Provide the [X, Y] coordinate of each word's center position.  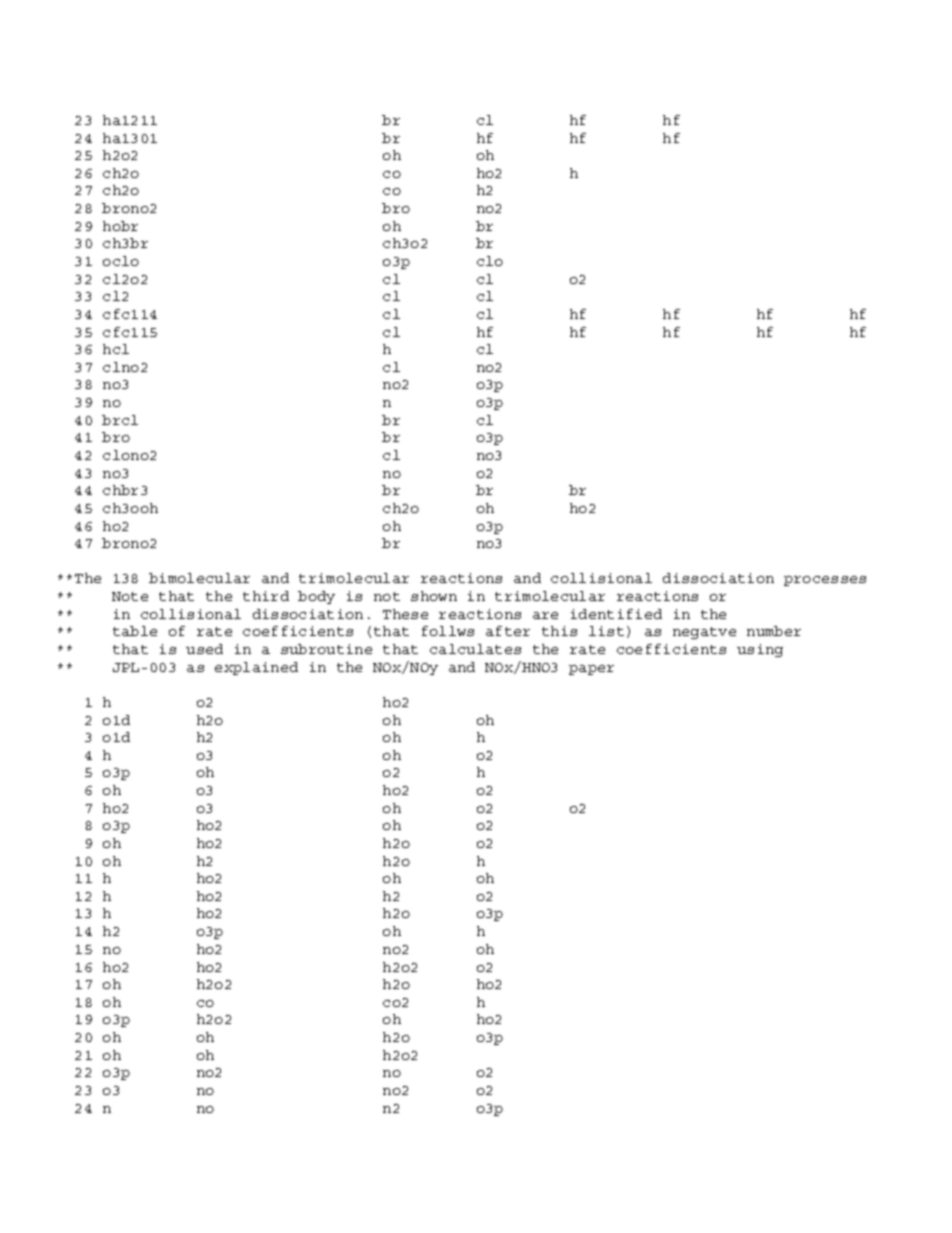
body [316, 597]
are [545, 615]
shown [434, 596]
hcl [116, 349]
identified [616, 614]
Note [130, 596]
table [135, 631]
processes [825, 581]
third [266, 596]
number [774, 631]
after [508, 631]
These [405, 614]
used [204, 649]
